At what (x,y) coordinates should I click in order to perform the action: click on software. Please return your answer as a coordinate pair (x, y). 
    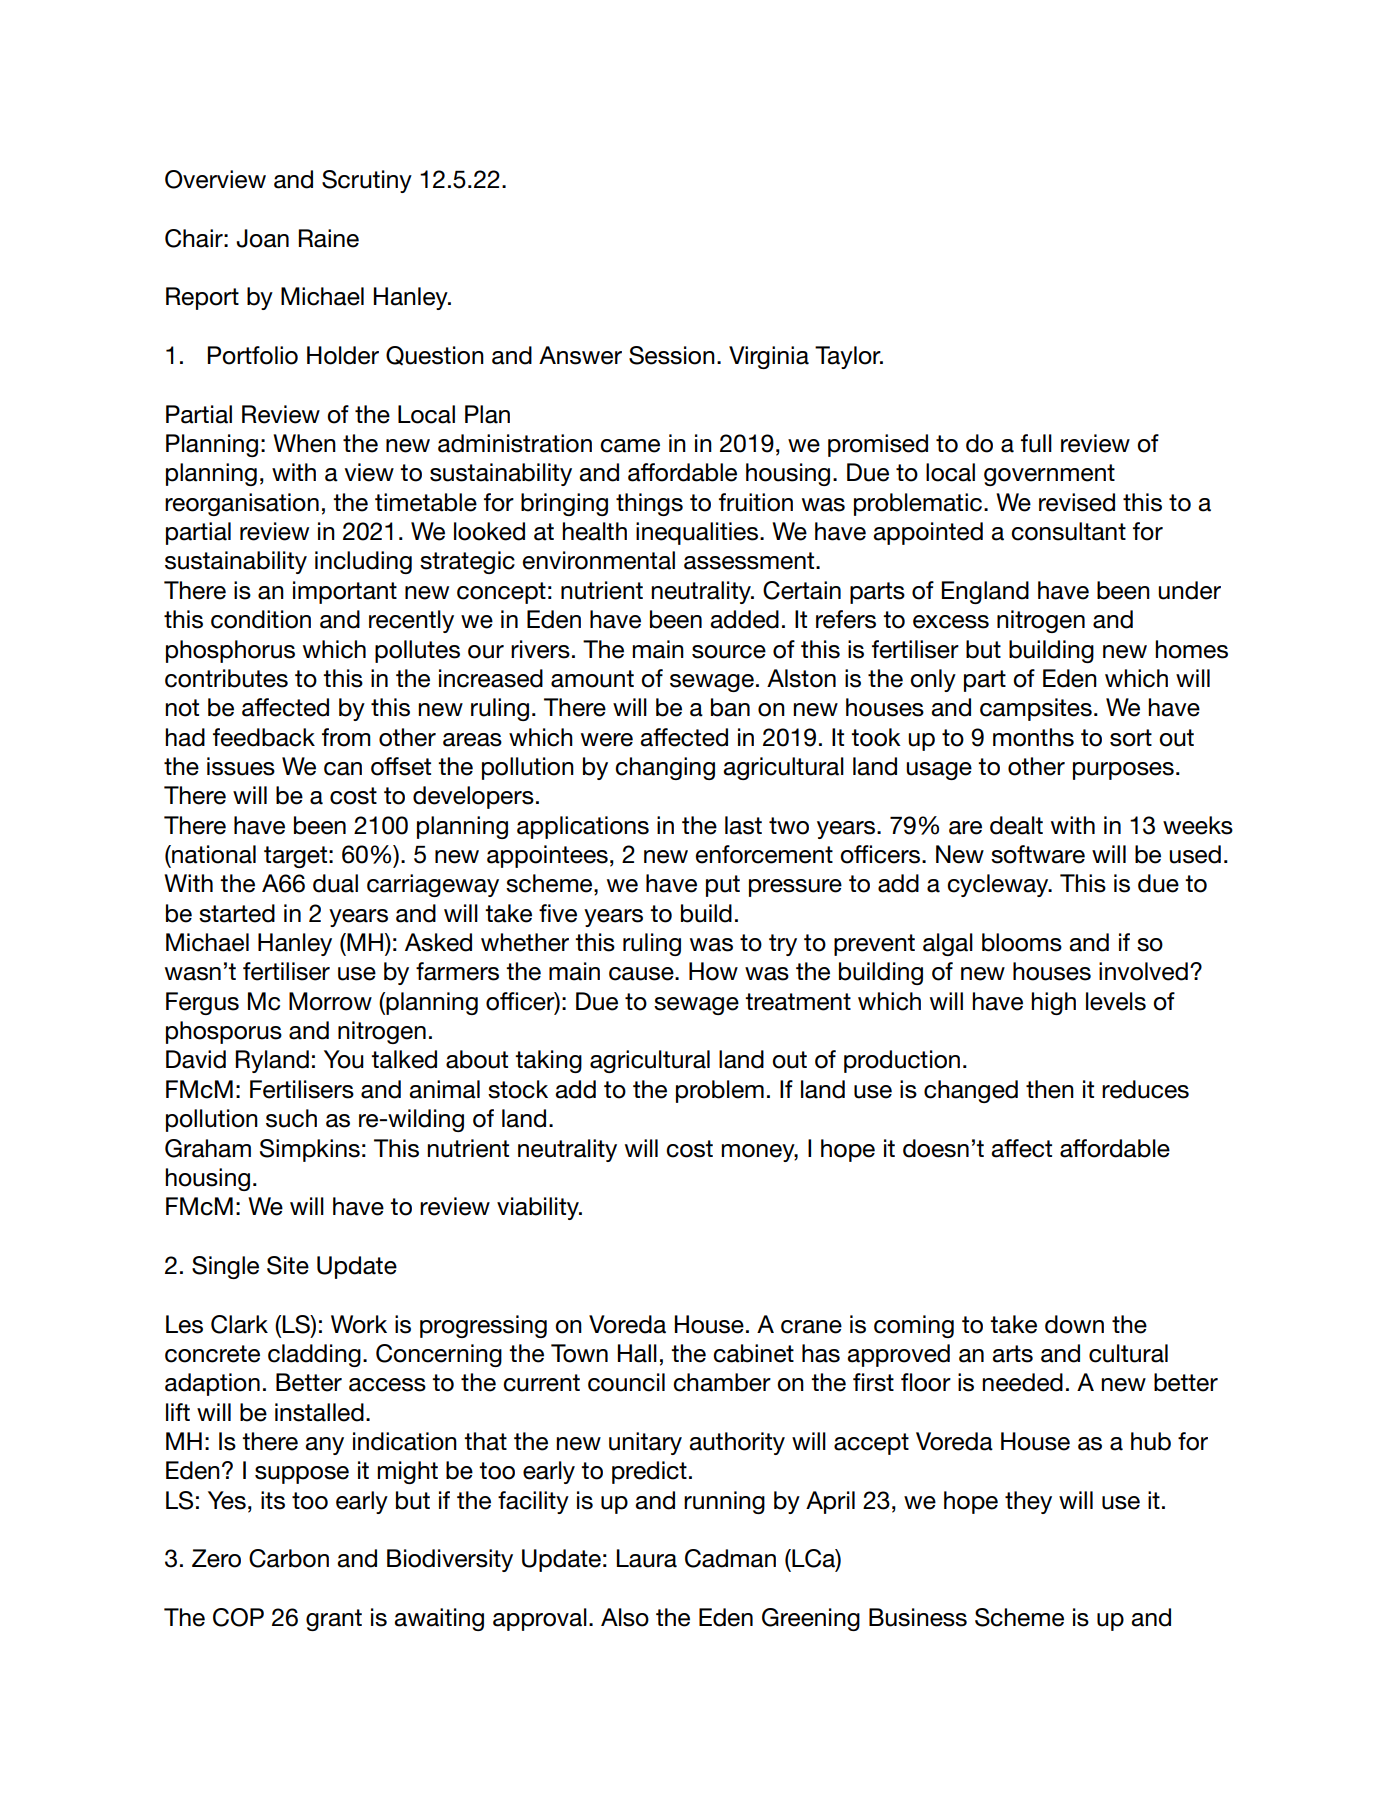
    Looking at the image, I should click on (1038, 854).
